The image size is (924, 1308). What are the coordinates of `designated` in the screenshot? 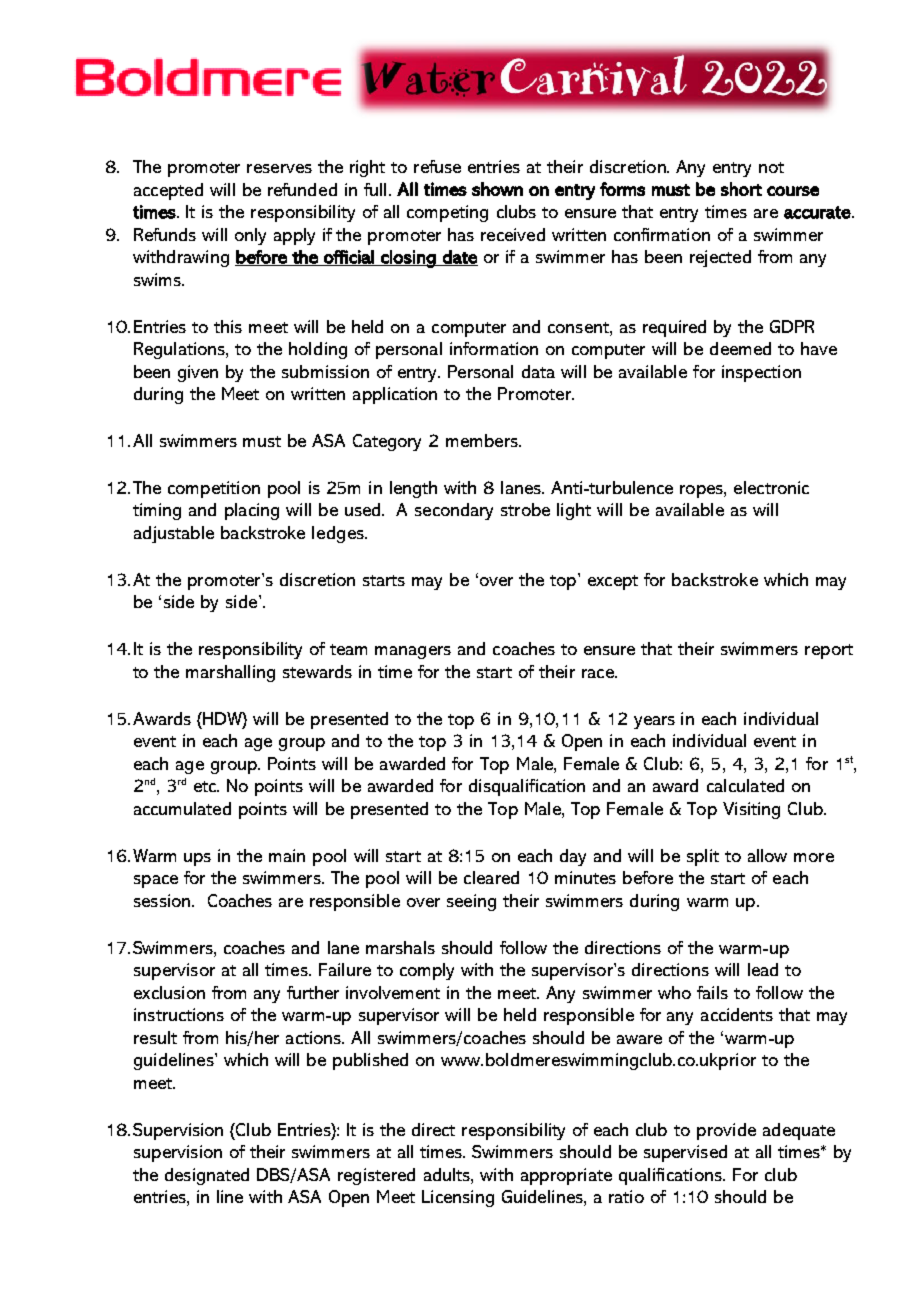 It's located at (207, 1176).
